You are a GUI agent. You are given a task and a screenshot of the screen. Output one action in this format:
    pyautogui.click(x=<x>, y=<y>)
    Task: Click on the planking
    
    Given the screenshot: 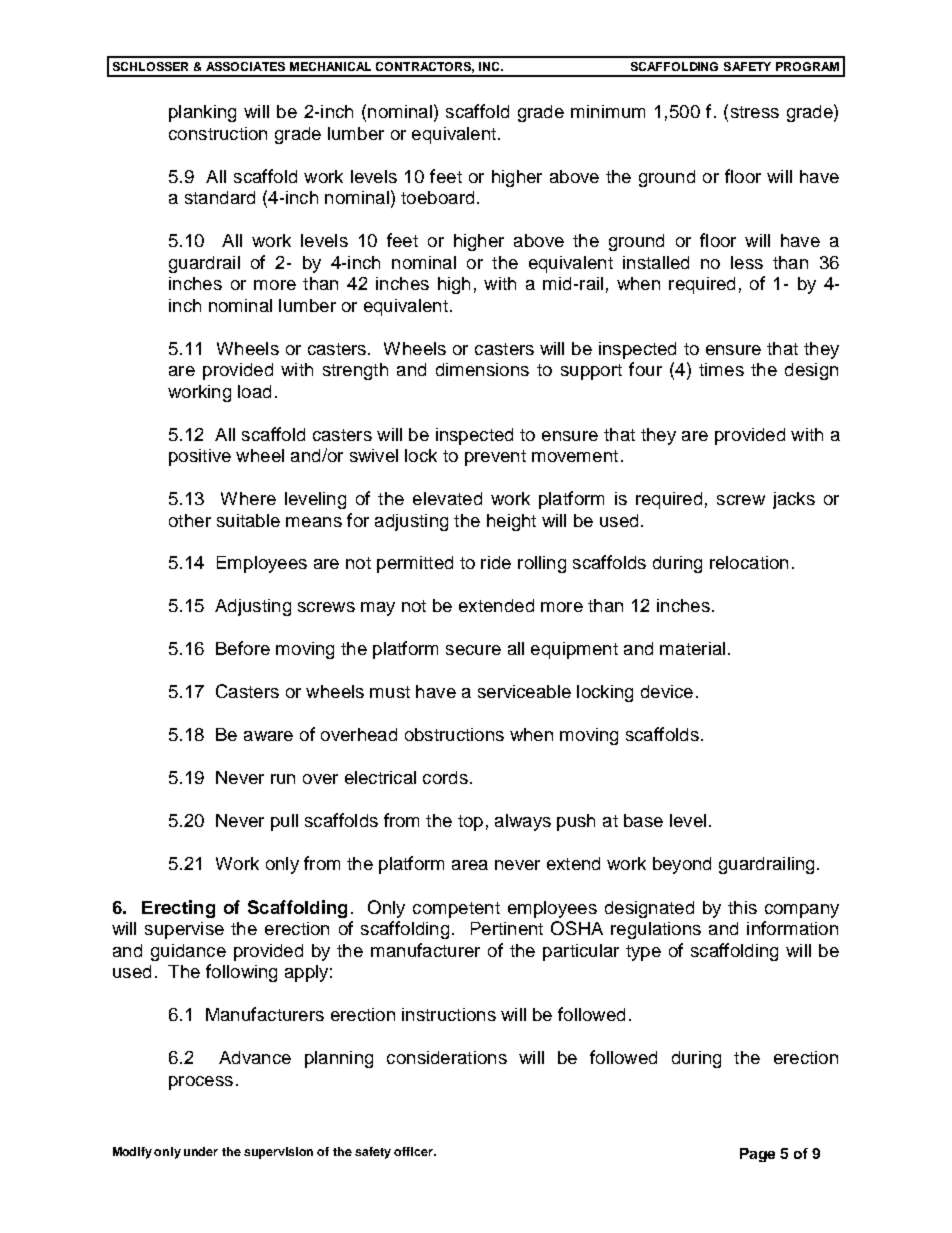 What is the action you would take?
    pyautogui.click(x=202, y=113)
